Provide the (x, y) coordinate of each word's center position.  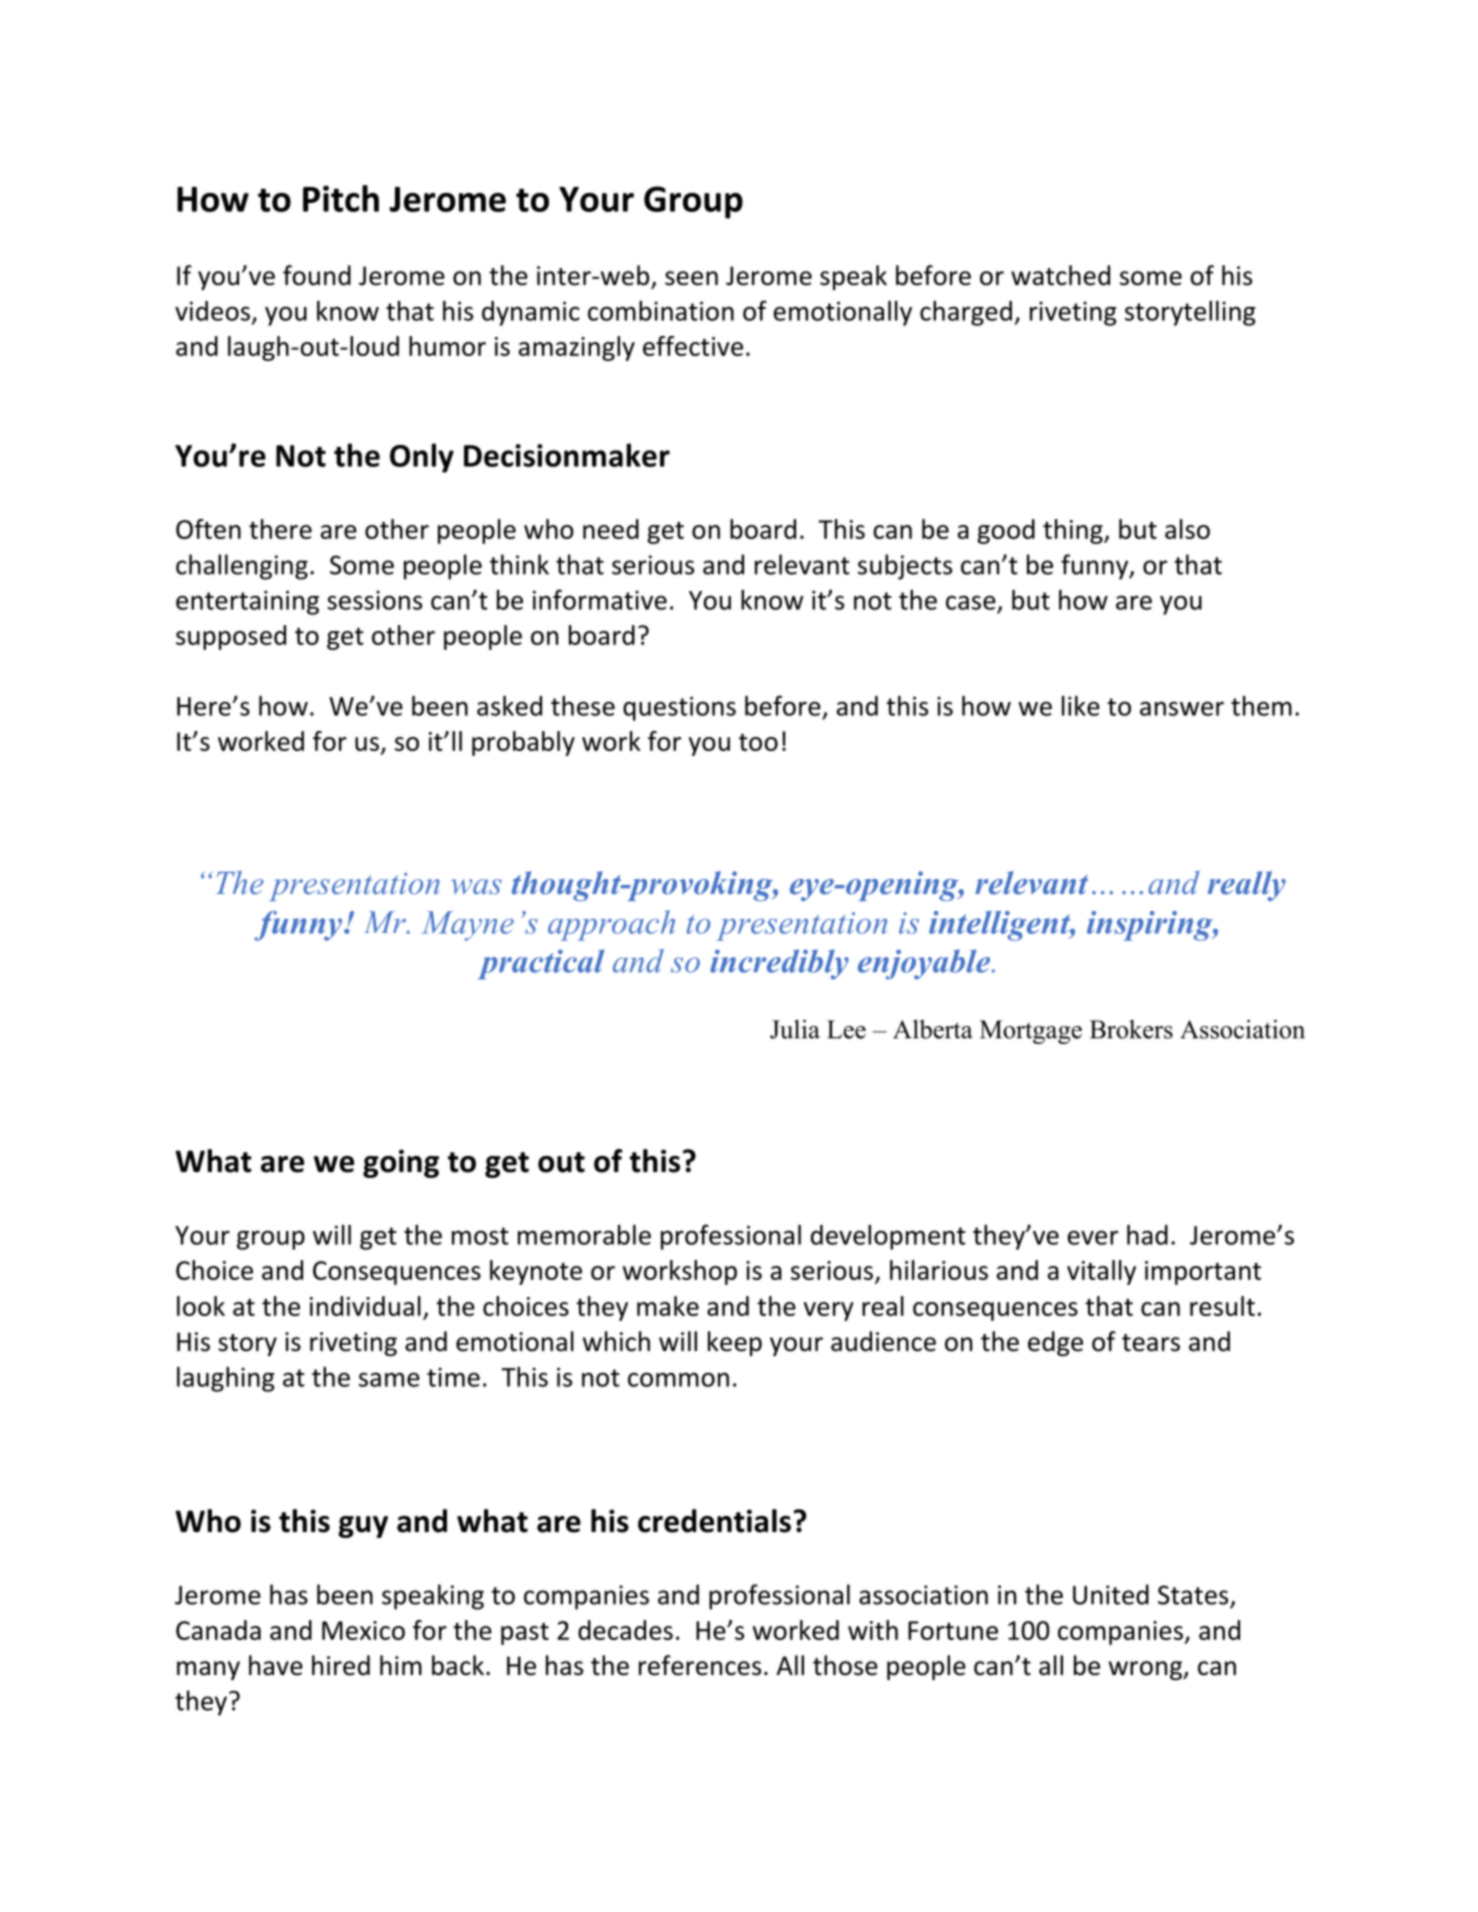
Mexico (363, 1630)
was (476, 886)
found (317, 275)
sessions (374, 600)
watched (1060, 275)
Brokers (1131, 1029)
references (700, 1665)
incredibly (779, 964)
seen (691, 278)
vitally (1101, 1272)
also (1187, 529)
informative (600, 599)
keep (735, 1343)
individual (365, 1306)
